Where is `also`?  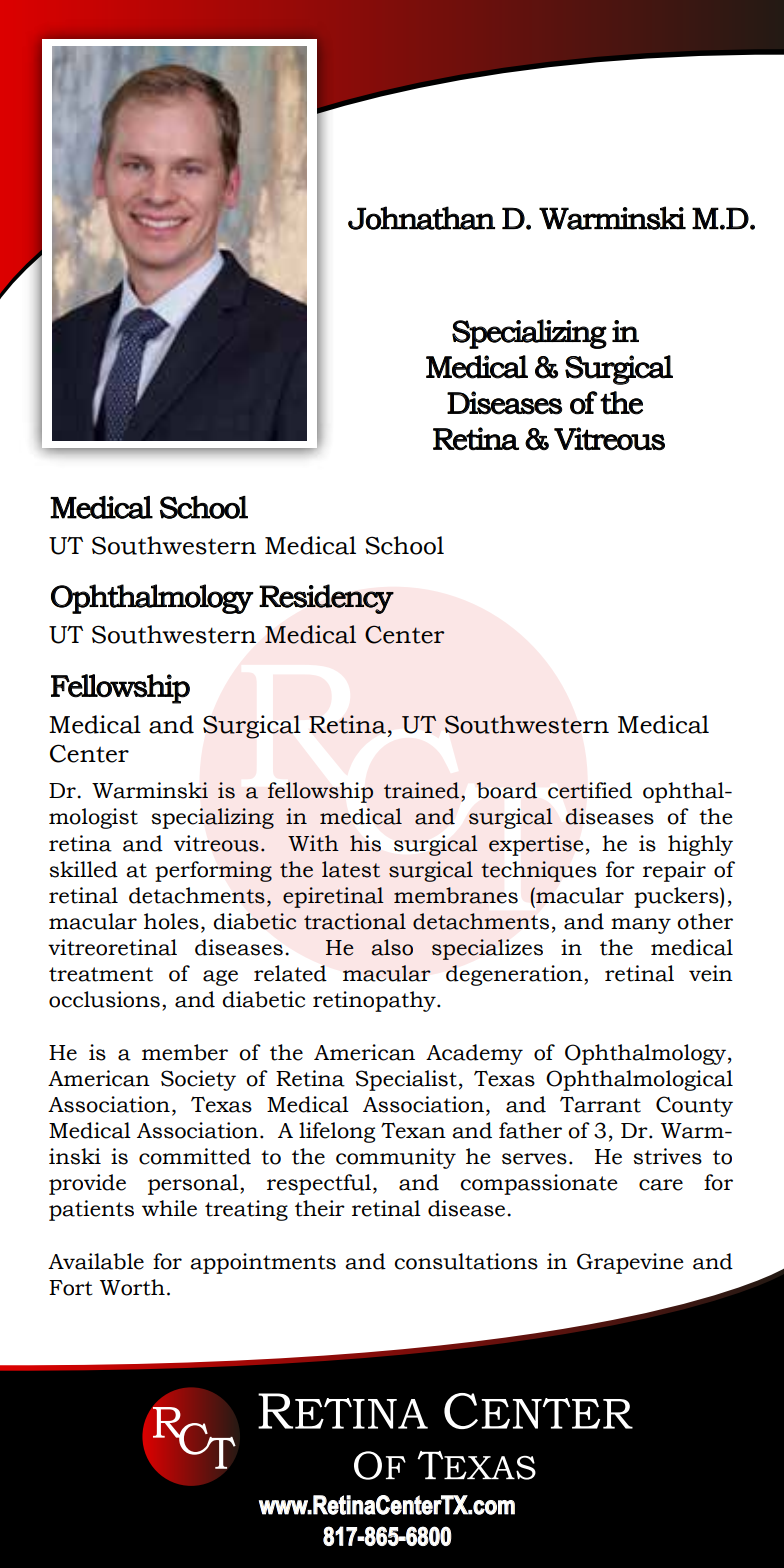 also is located at coordinates (392, 947).
